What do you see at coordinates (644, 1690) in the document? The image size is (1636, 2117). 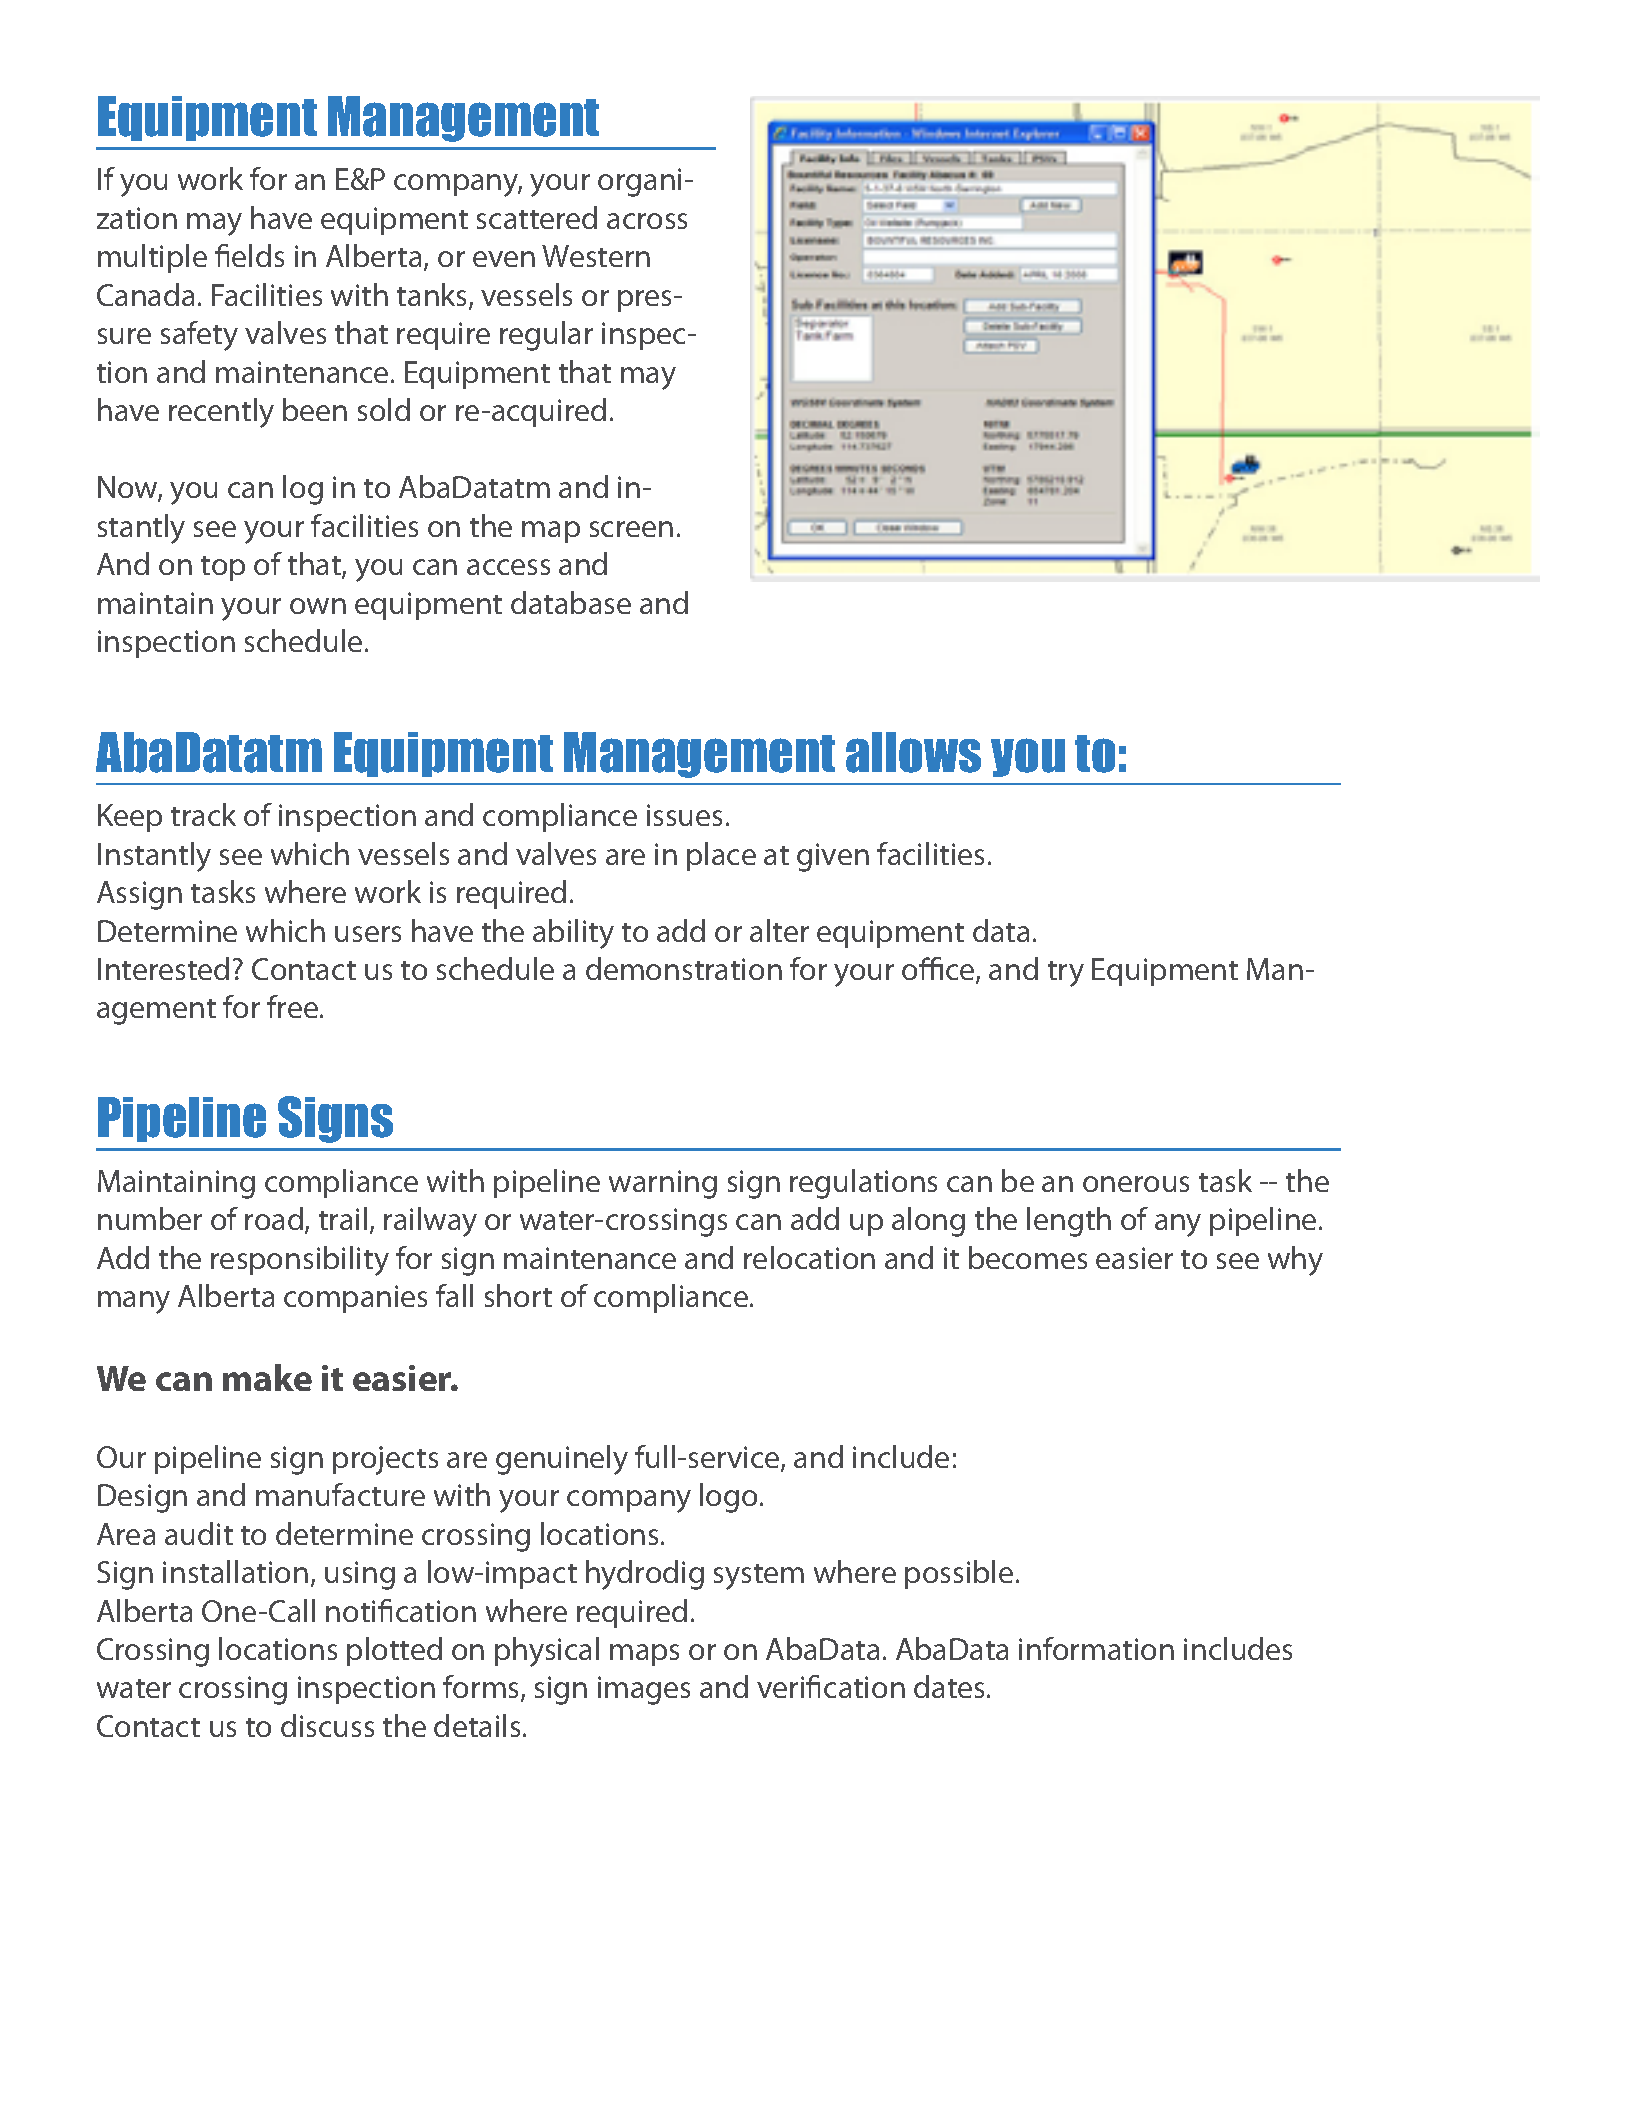 I see `images` at bounding box center [644, 1690].
